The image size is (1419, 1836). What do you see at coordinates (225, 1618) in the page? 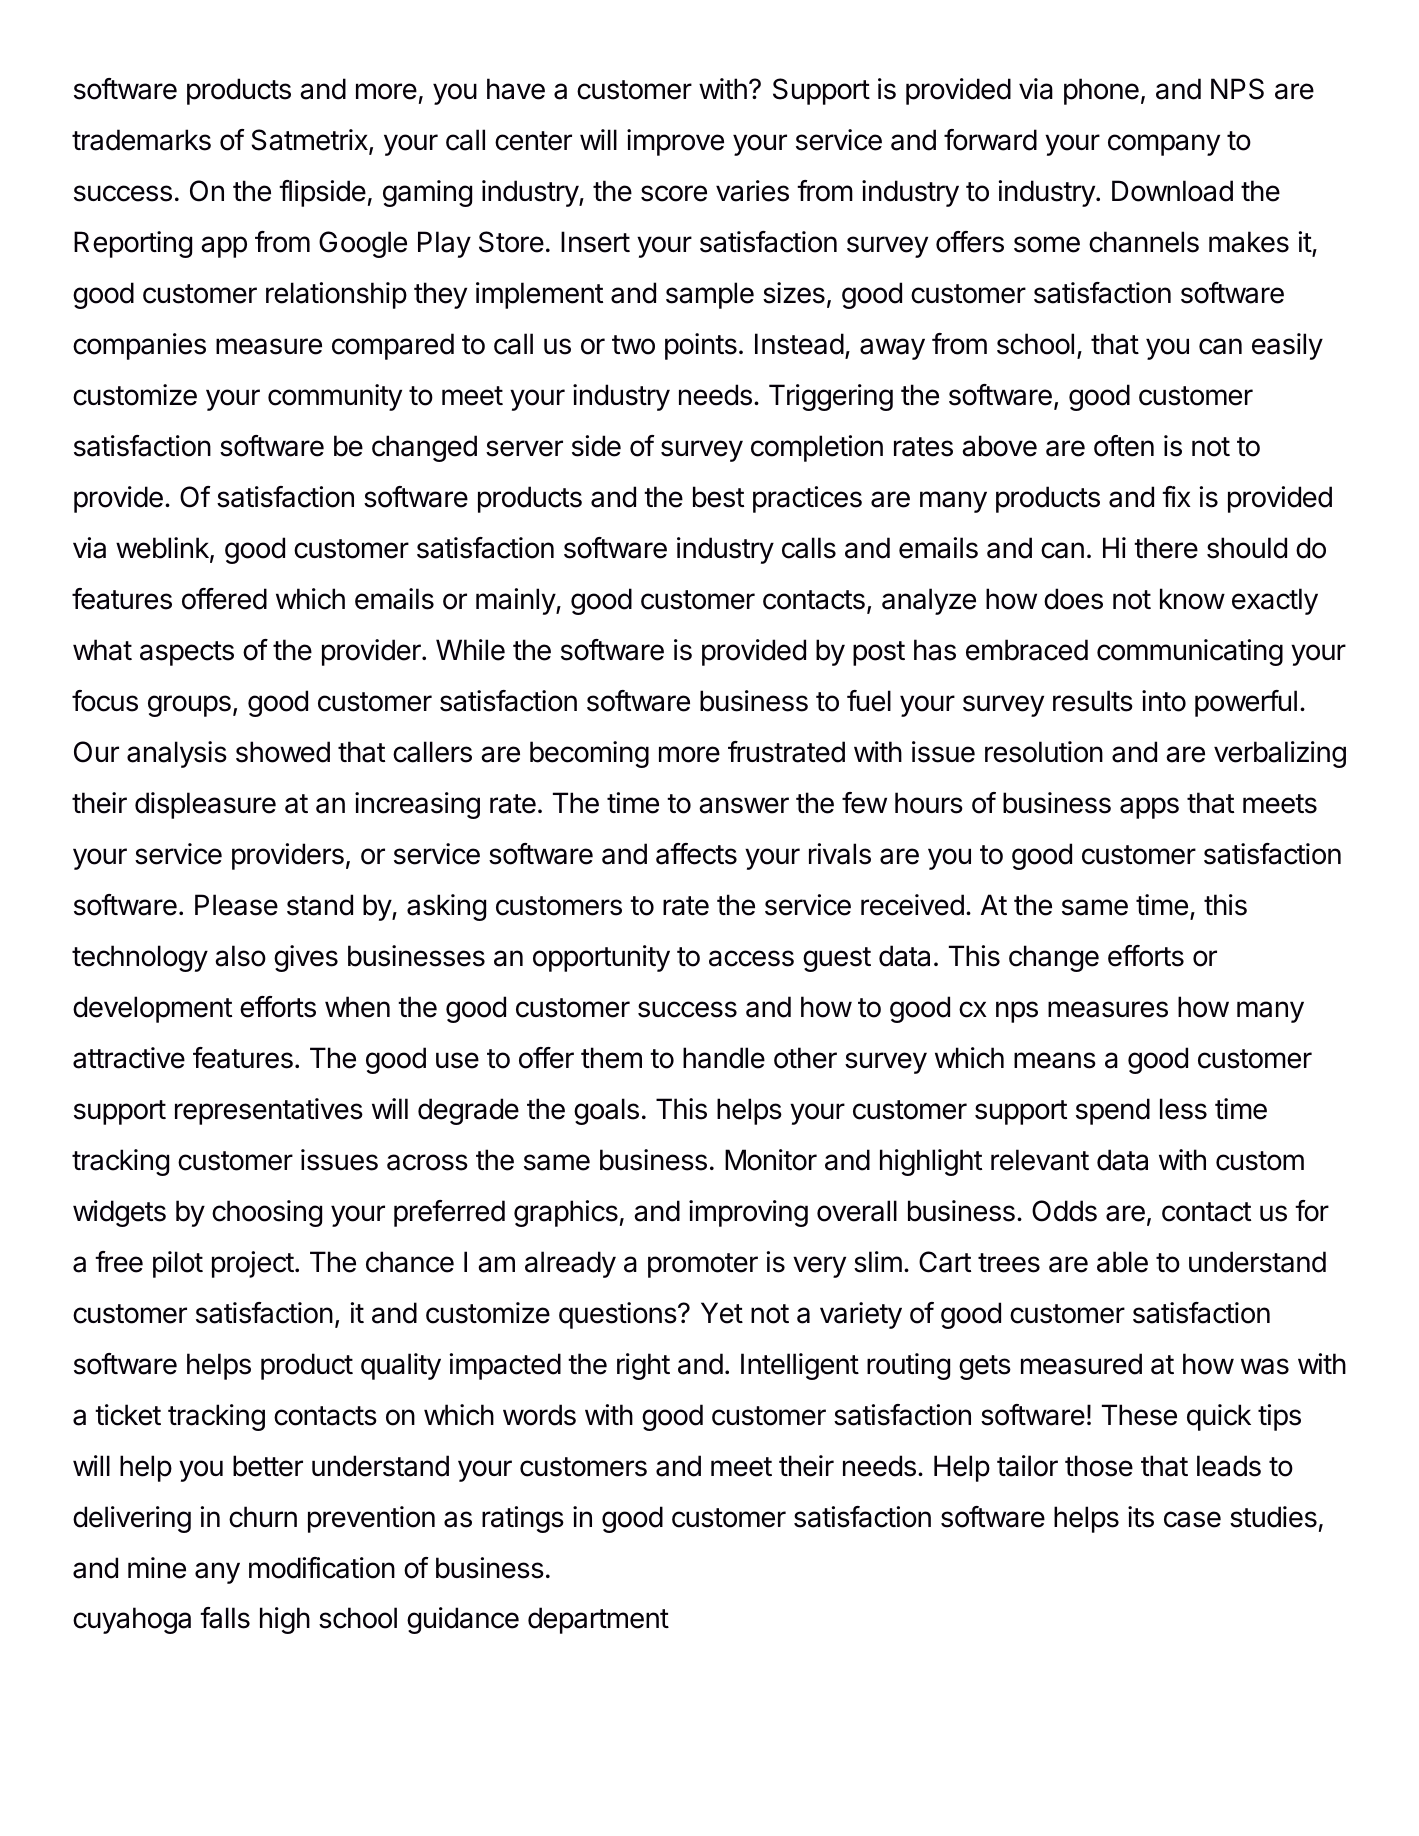
I see `falls` at bounding box center [225, 1618].
